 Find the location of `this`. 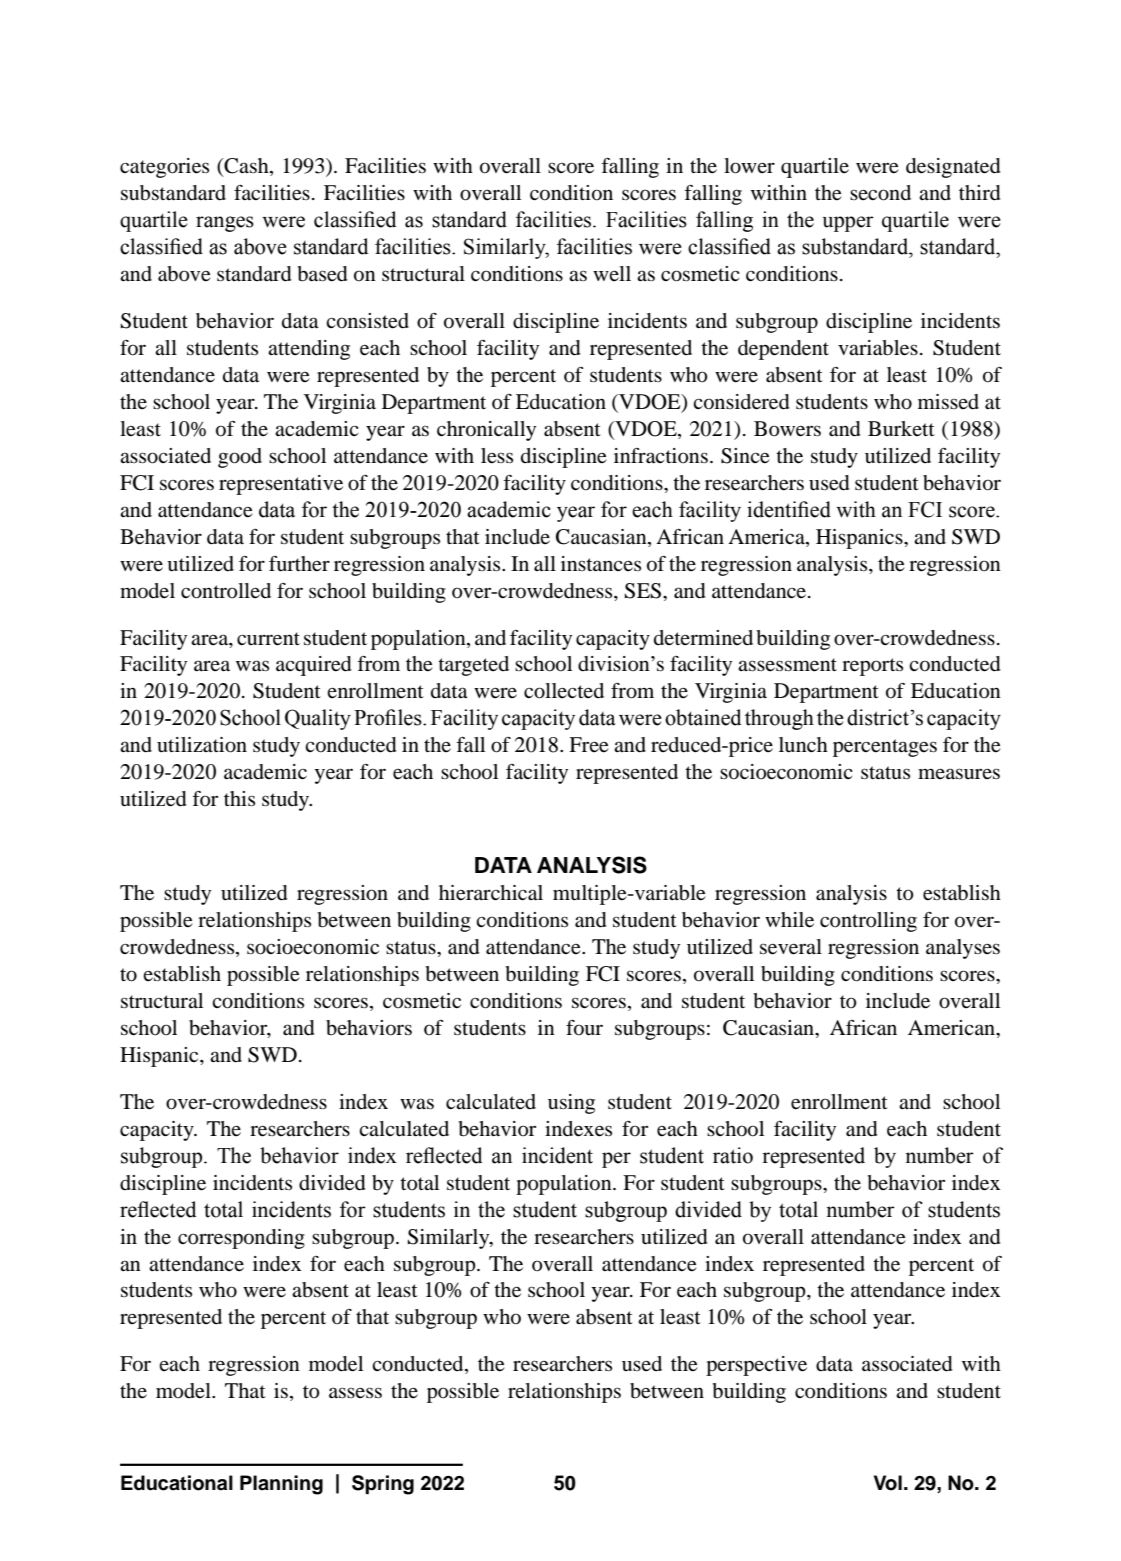

this is located at coordinates (239, 798).
